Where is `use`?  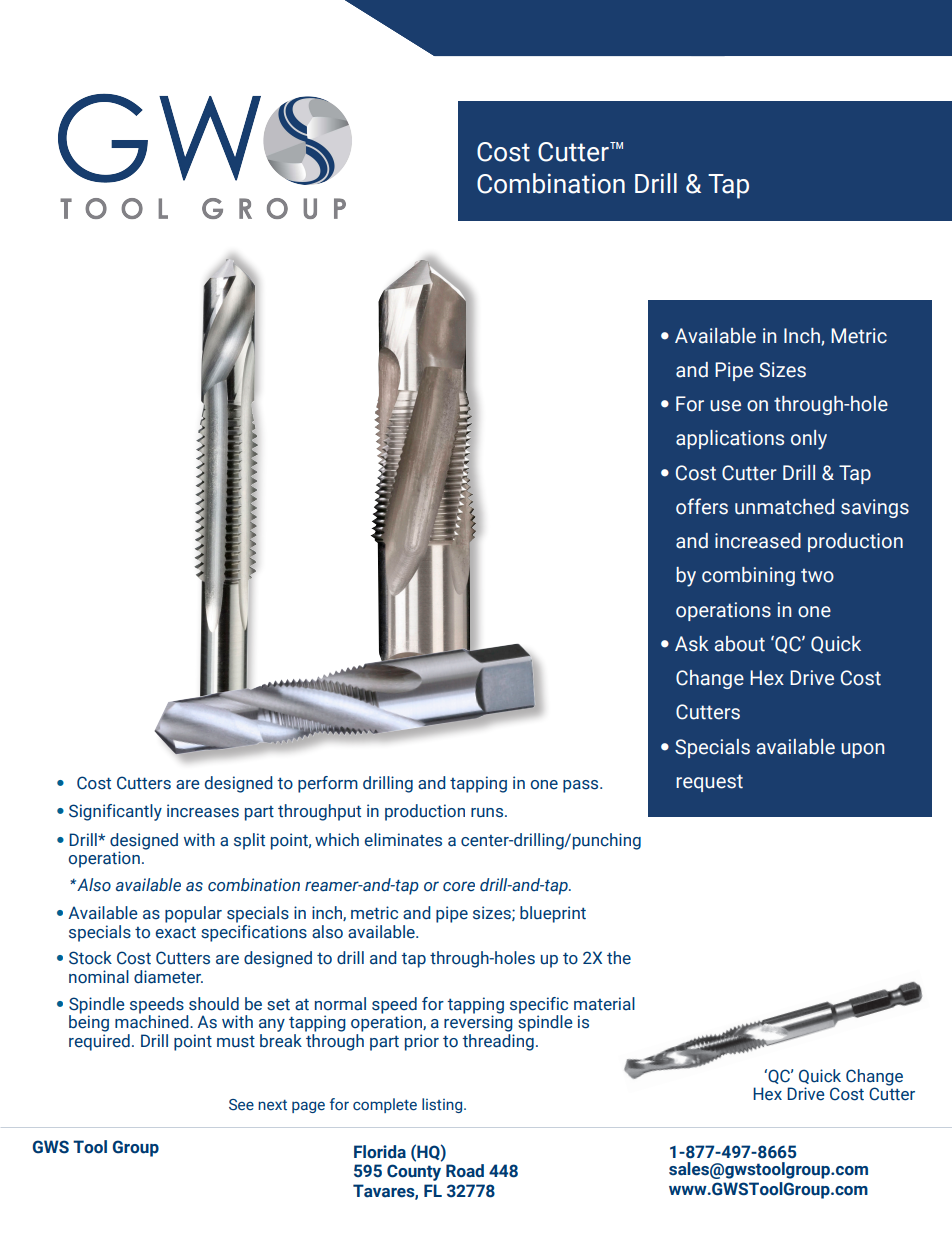
use is located at coordinates (725, 406).
